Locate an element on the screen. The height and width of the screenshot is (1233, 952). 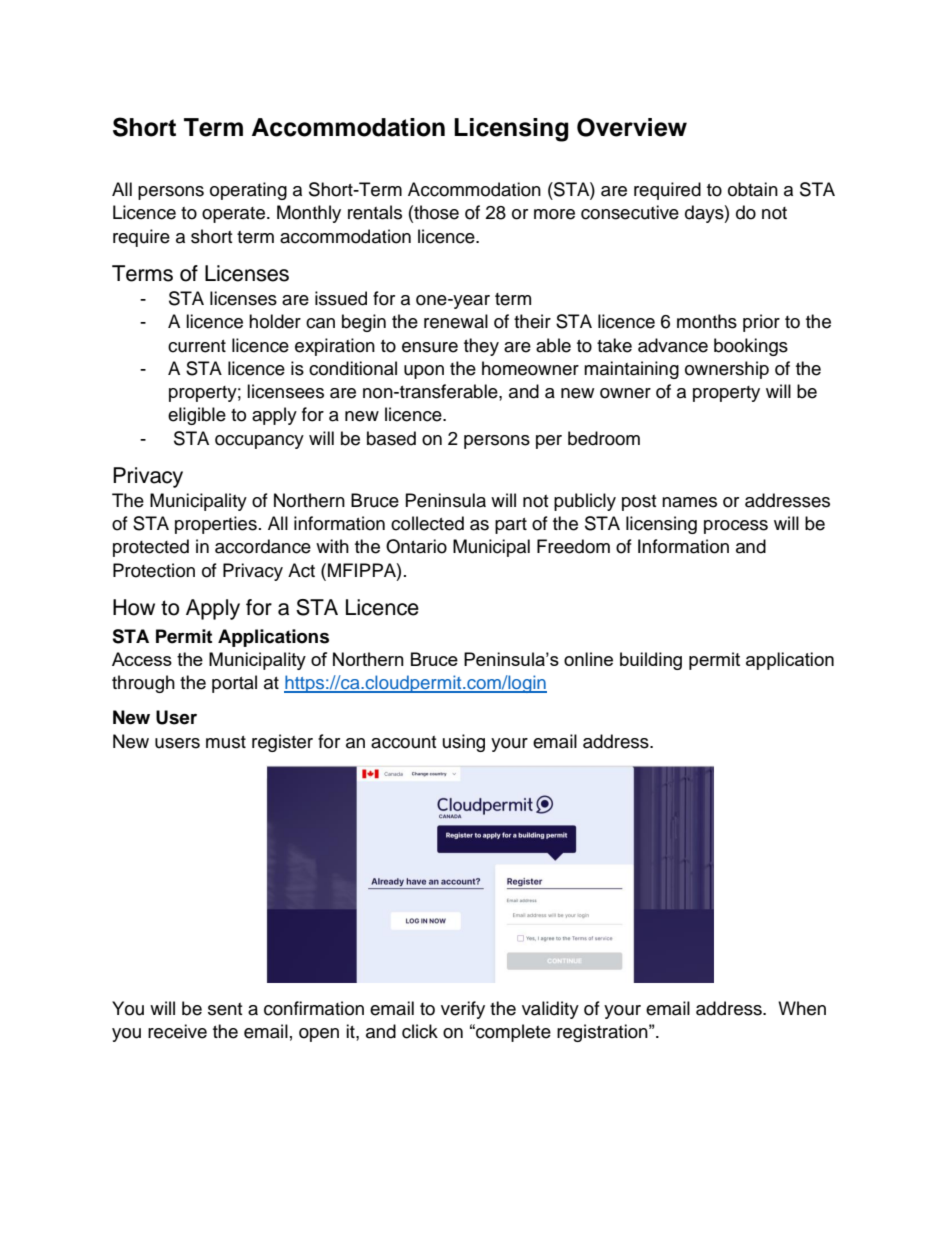
using is located at coordinates (464, 743).
